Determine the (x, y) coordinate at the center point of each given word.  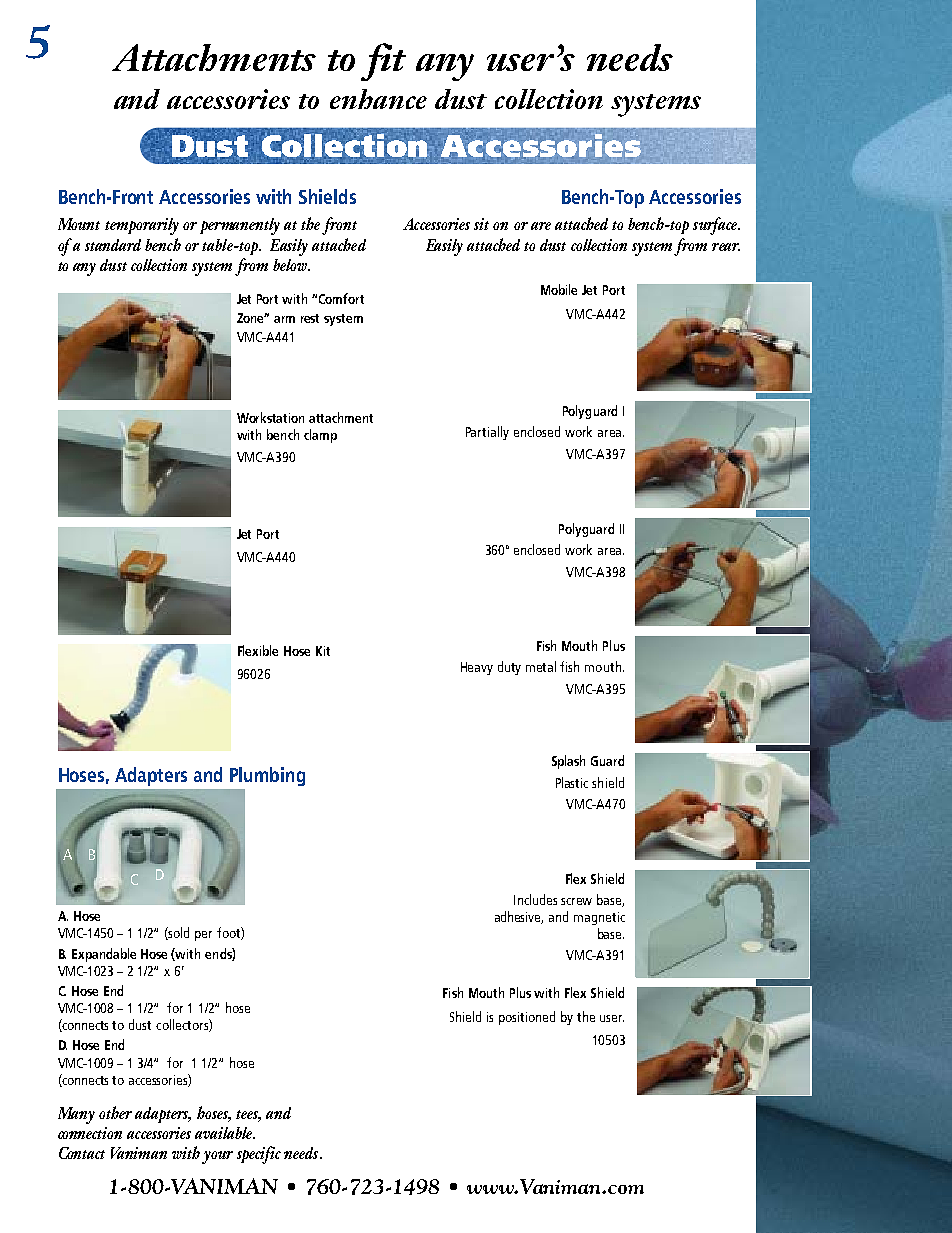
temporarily (142, 226)
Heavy (477, 668)
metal (541, 666)
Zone (252, 318)
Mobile (559, 289)
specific (259, 1155)
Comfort (341, 298)
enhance (378, 99)
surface (716, 226)
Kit (323, 651)
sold (178, 933)
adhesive (519, 917)
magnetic (599, 918)
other (115, 1112)
